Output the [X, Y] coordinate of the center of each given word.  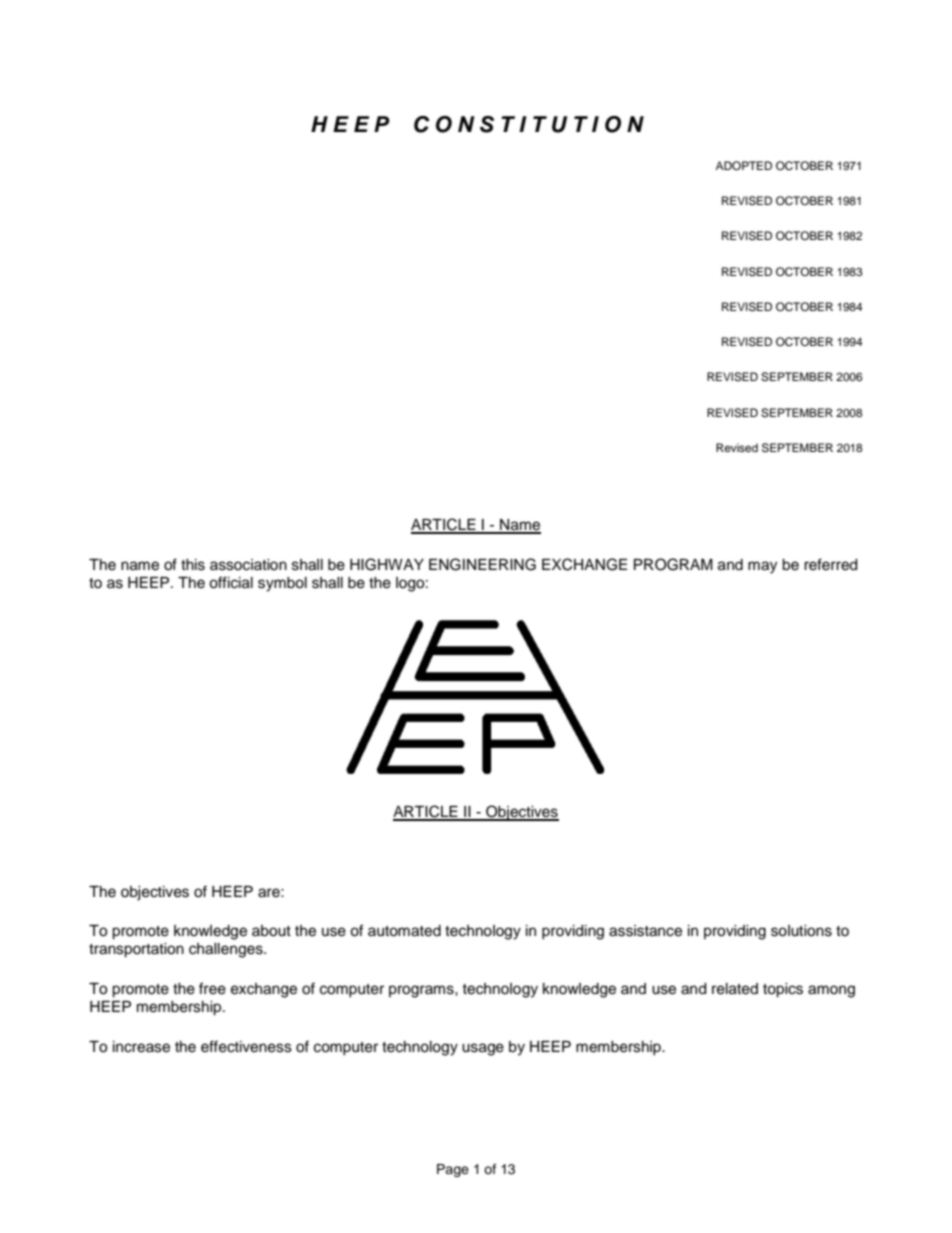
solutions [801, 931]
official [231, 582]
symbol [282, 584]
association [248, 565]
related [735, 989]
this [193, 565]
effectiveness [246, 1046]
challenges [227, 950]
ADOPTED [744, 166]
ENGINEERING [482, 564]
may [762, 567]
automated [404, 931]
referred [830, 564]
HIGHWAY [387, 564]
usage [483, 1049]
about [271, 931]
